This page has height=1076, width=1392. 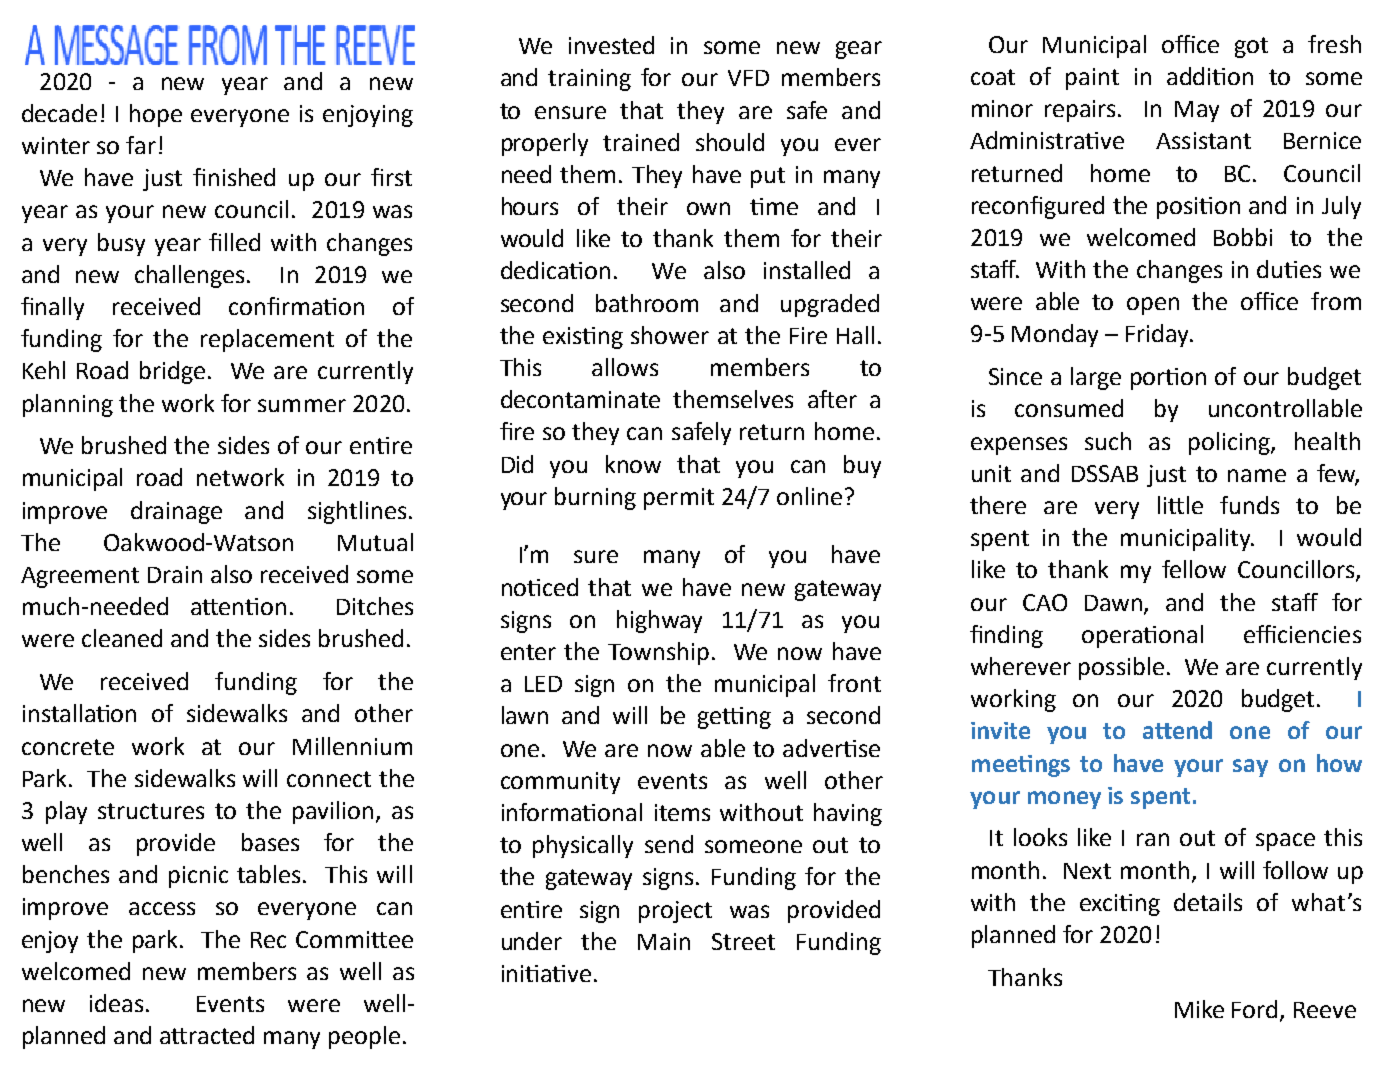 What do you see at coordinates (80, 577) in the page?
I see `Agreement` at bounding box center [80, 577].
